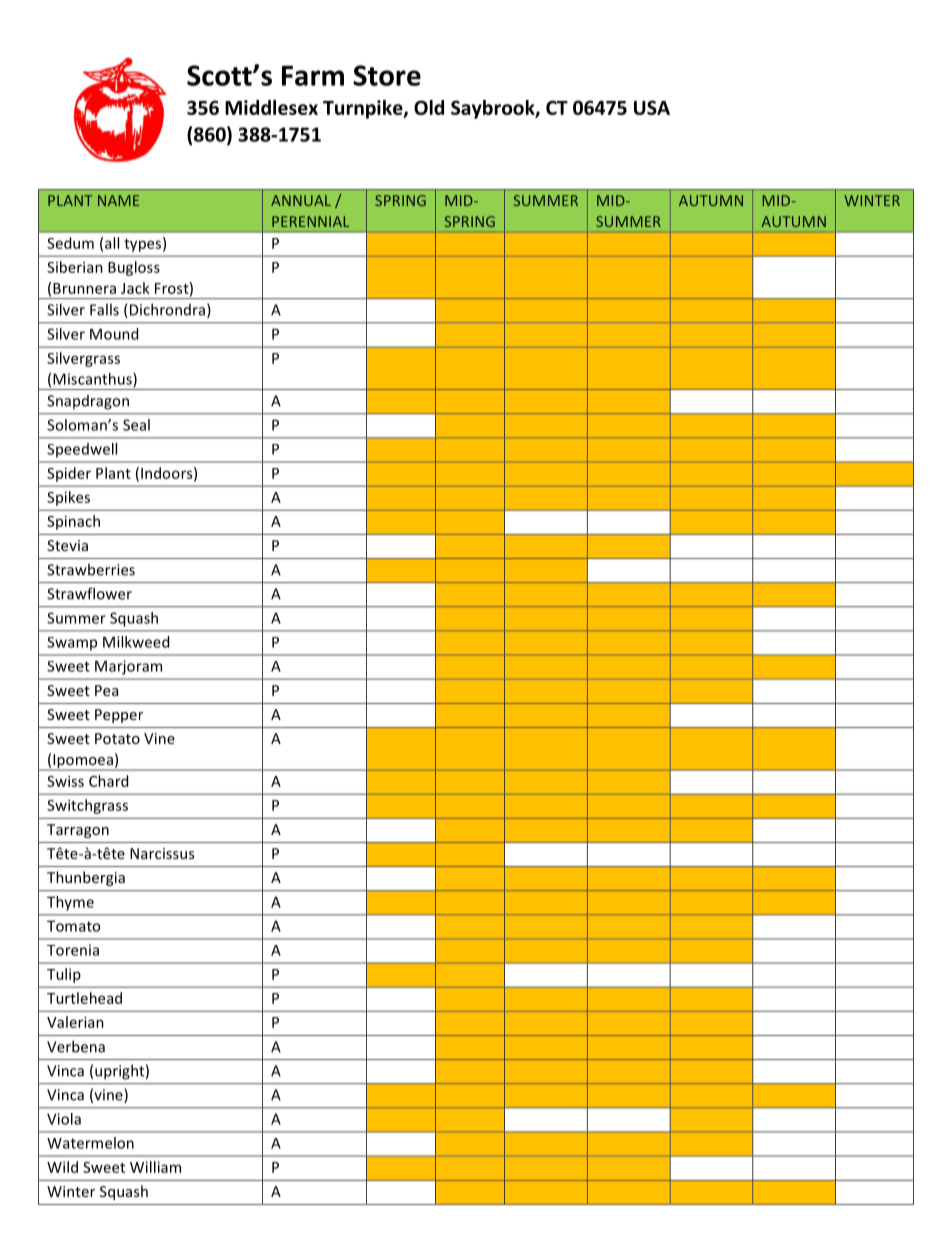 Image resolution: width=952 pixels, height=1233 pixels. I want to click on USA, so click(652, 107).
